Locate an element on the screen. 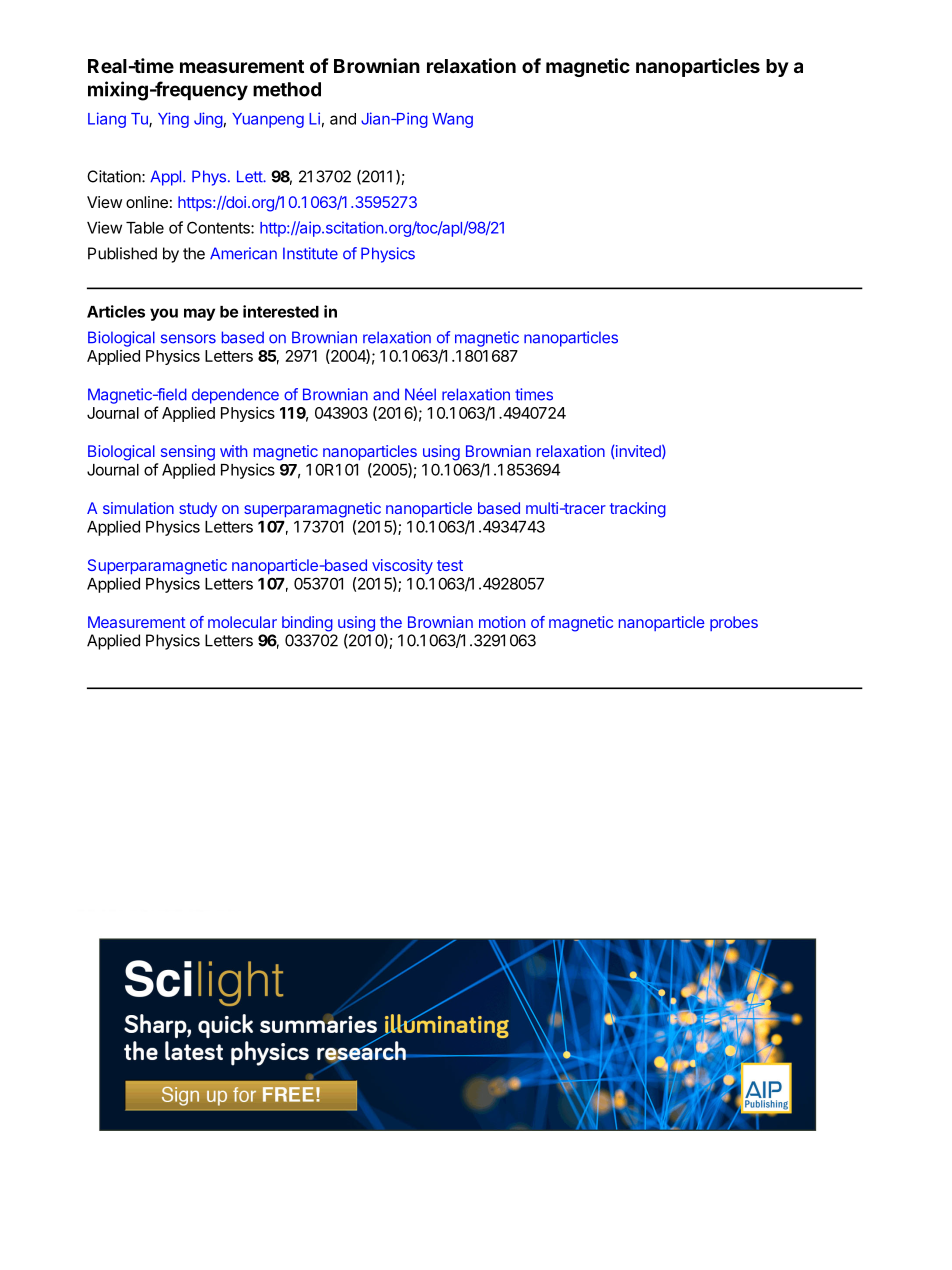 The width and height of the screenshot is (952, 1270). Ying is located at coordinates (173, 120).
